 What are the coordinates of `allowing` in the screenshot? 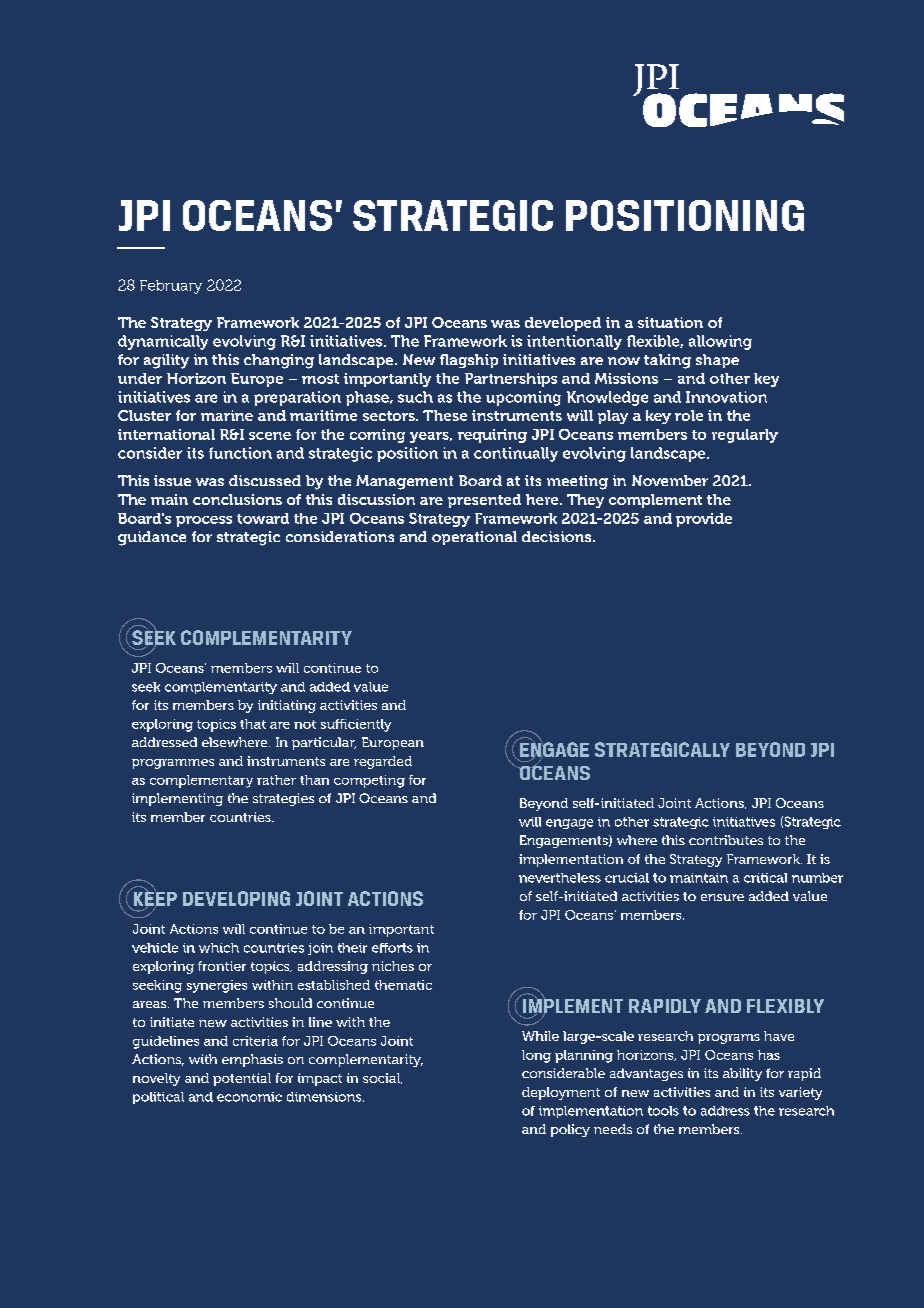 It's located at (720, 342).
